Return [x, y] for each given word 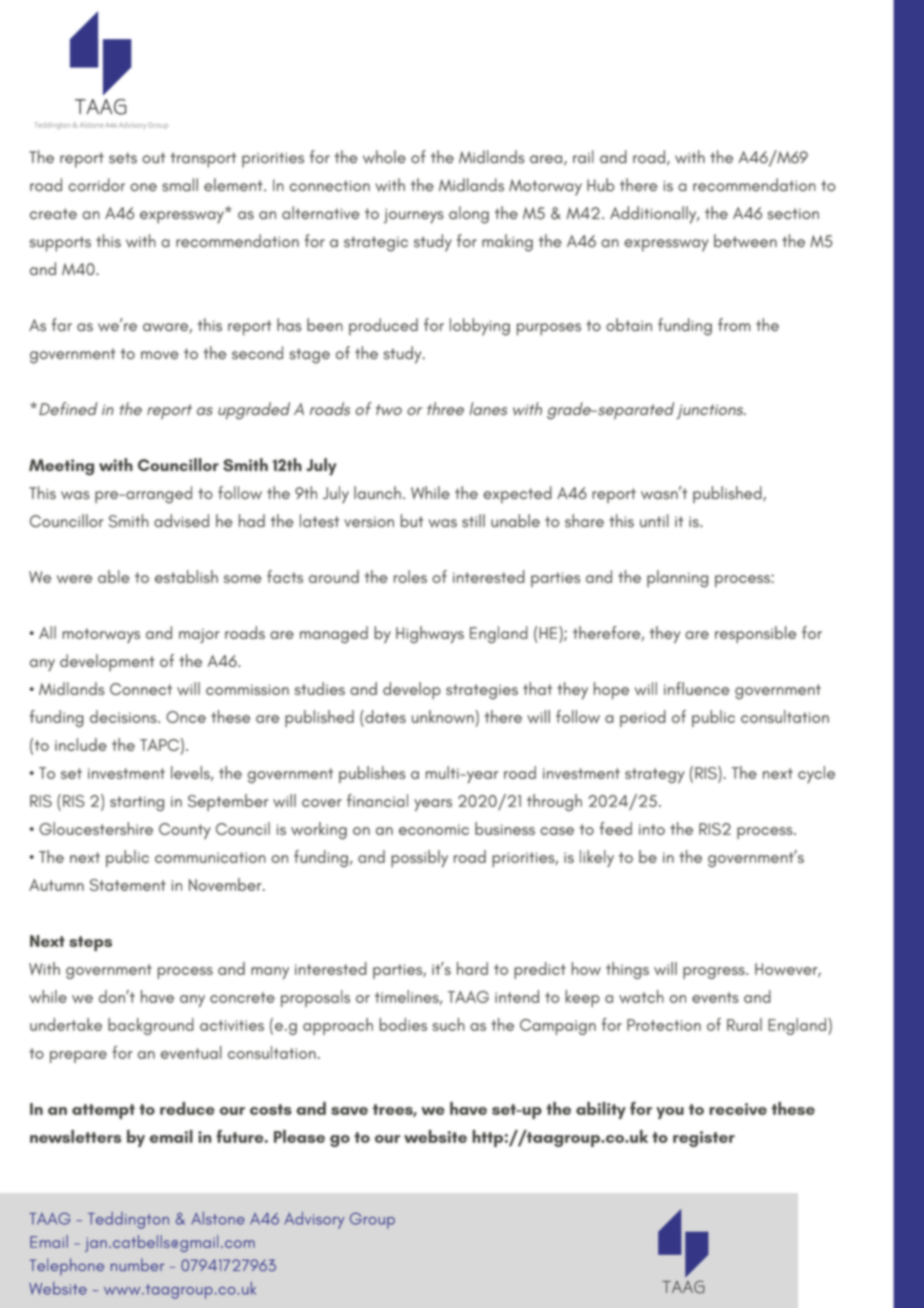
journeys [414, 216]
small [180, 185]
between [745, 241]
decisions [124, 716]
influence [697, 688]
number [137, 1264]
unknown [443, 716]
